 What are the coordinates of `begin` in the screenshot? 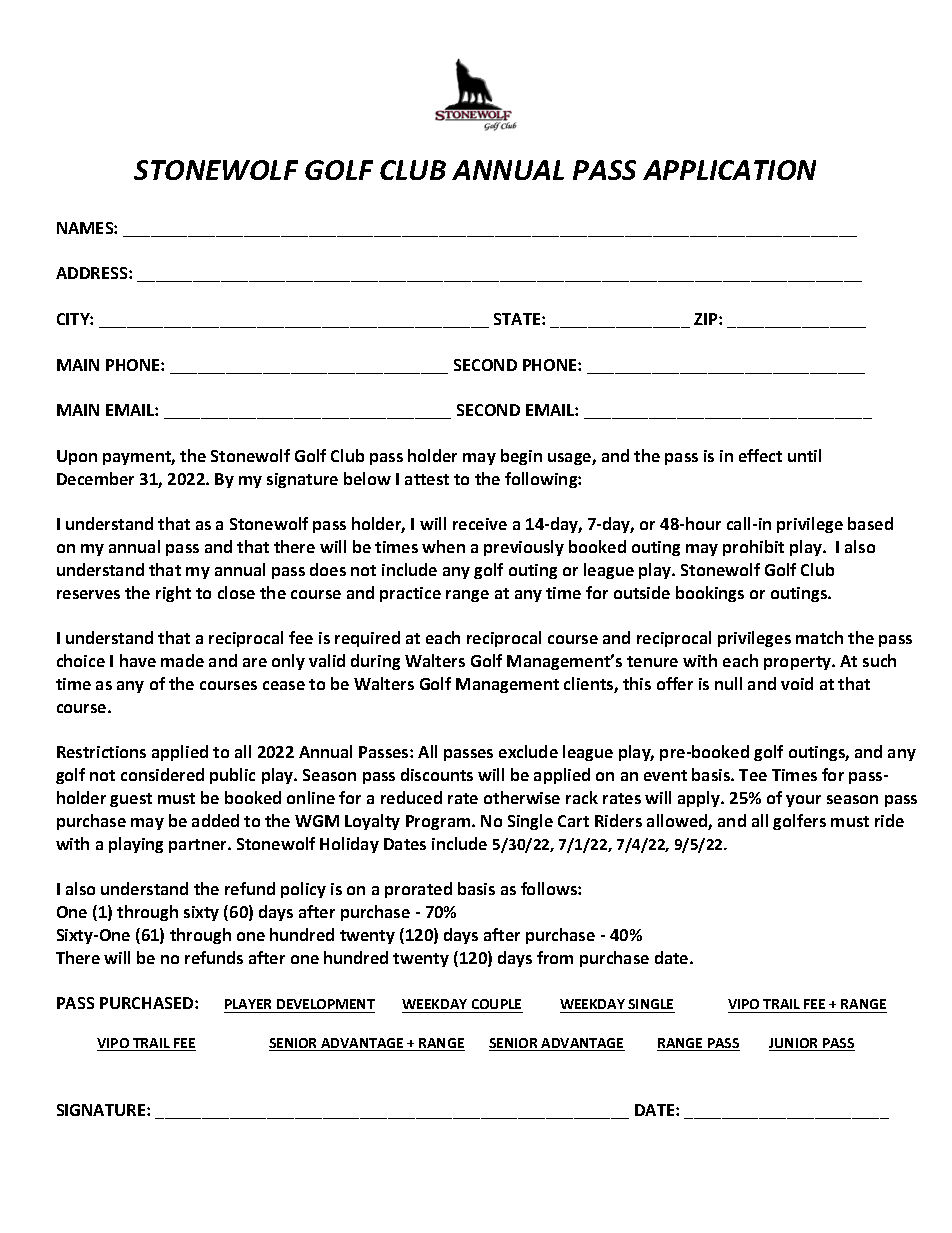 It's located at (521, 457).
